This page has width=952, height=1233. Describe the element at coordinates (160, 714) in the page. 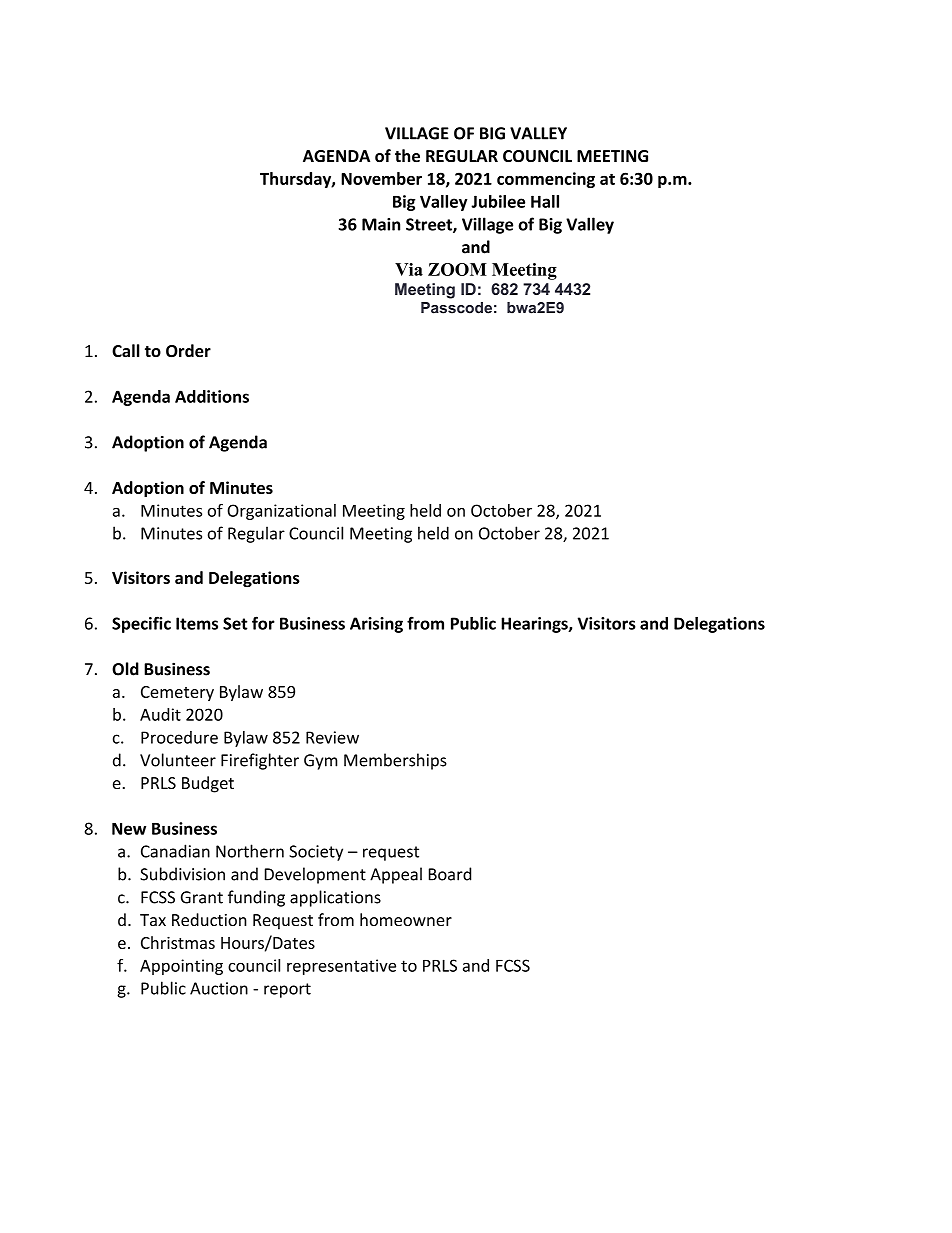

I see `Audit` at that location.
